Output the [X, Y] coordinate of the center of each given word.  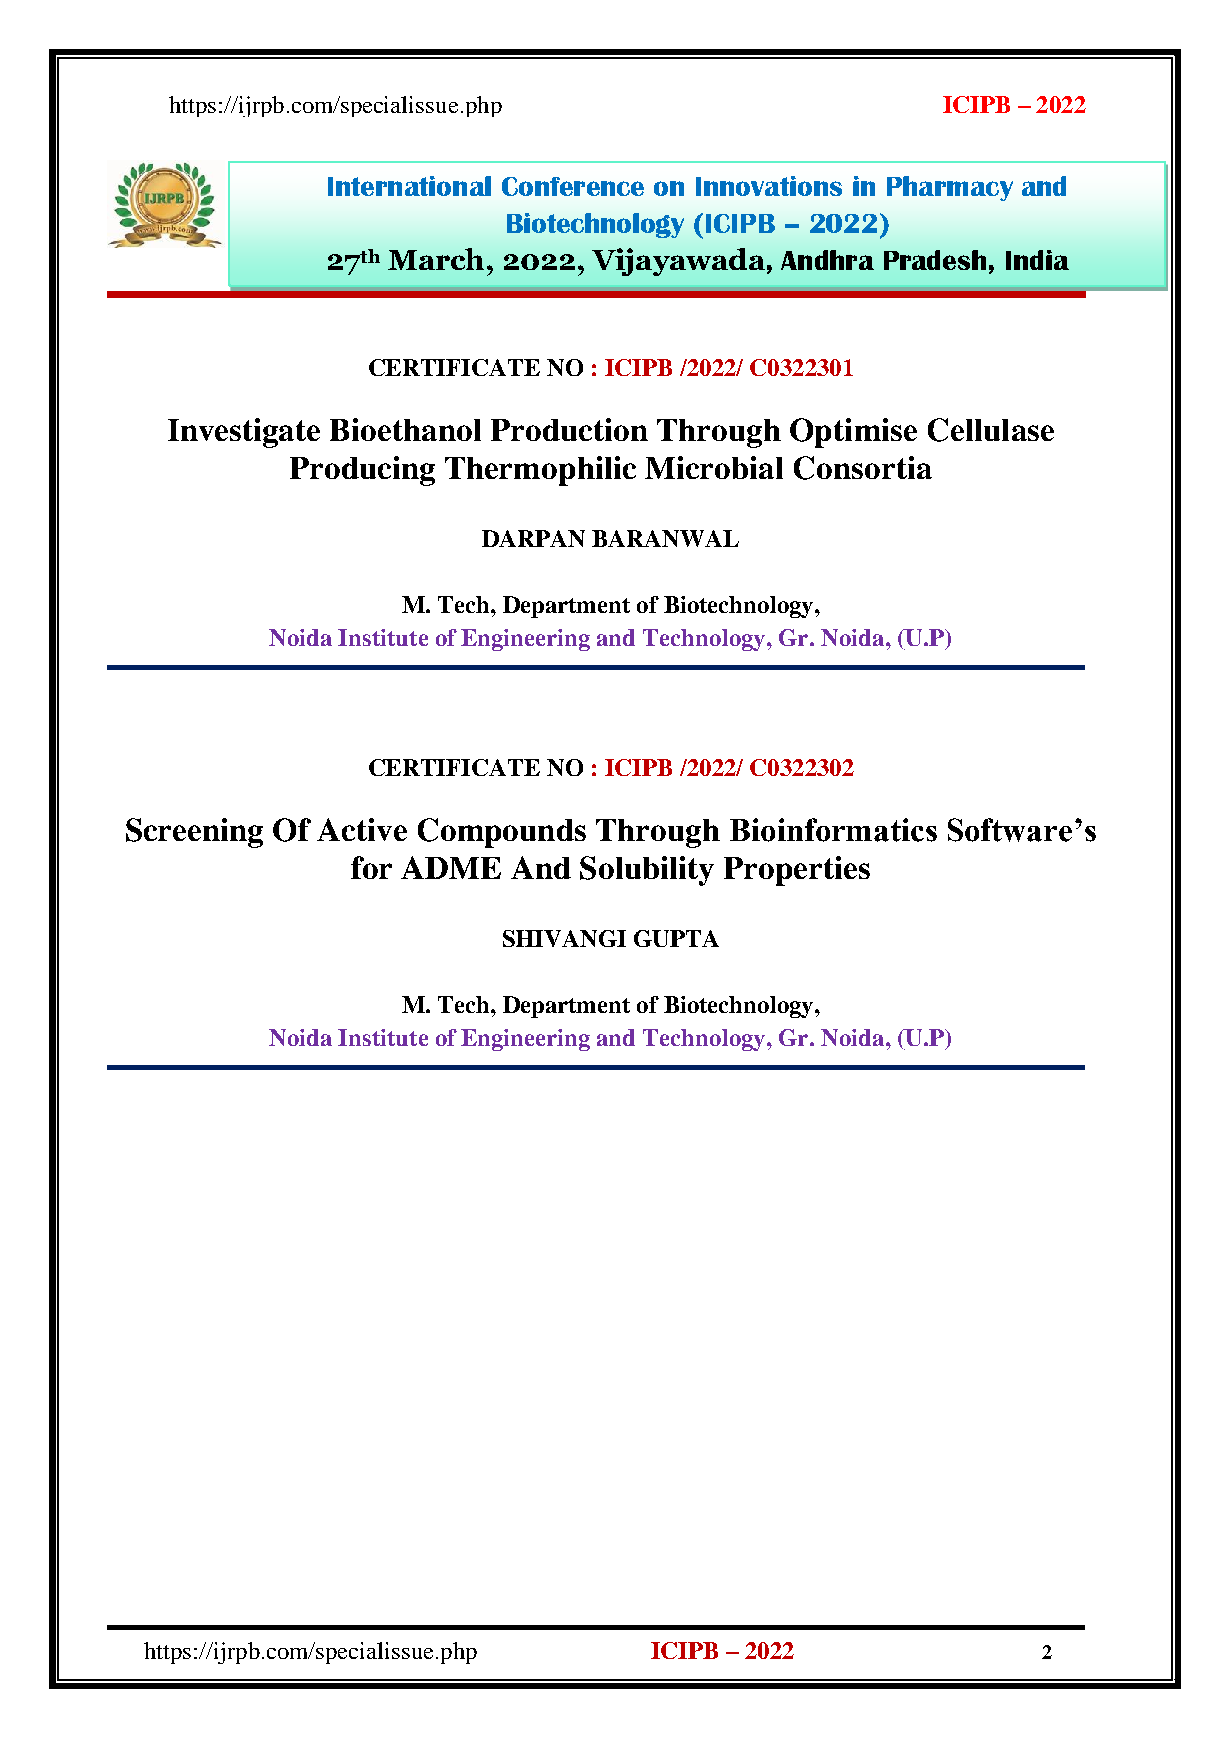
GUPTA [676, 938]
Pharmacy [950, 188]
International [409, 186]
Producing [362, 471]
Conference [573, 186]
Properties [797, 871]
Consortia [863, 468]
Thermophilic [540, 471]
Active [362, 829]
